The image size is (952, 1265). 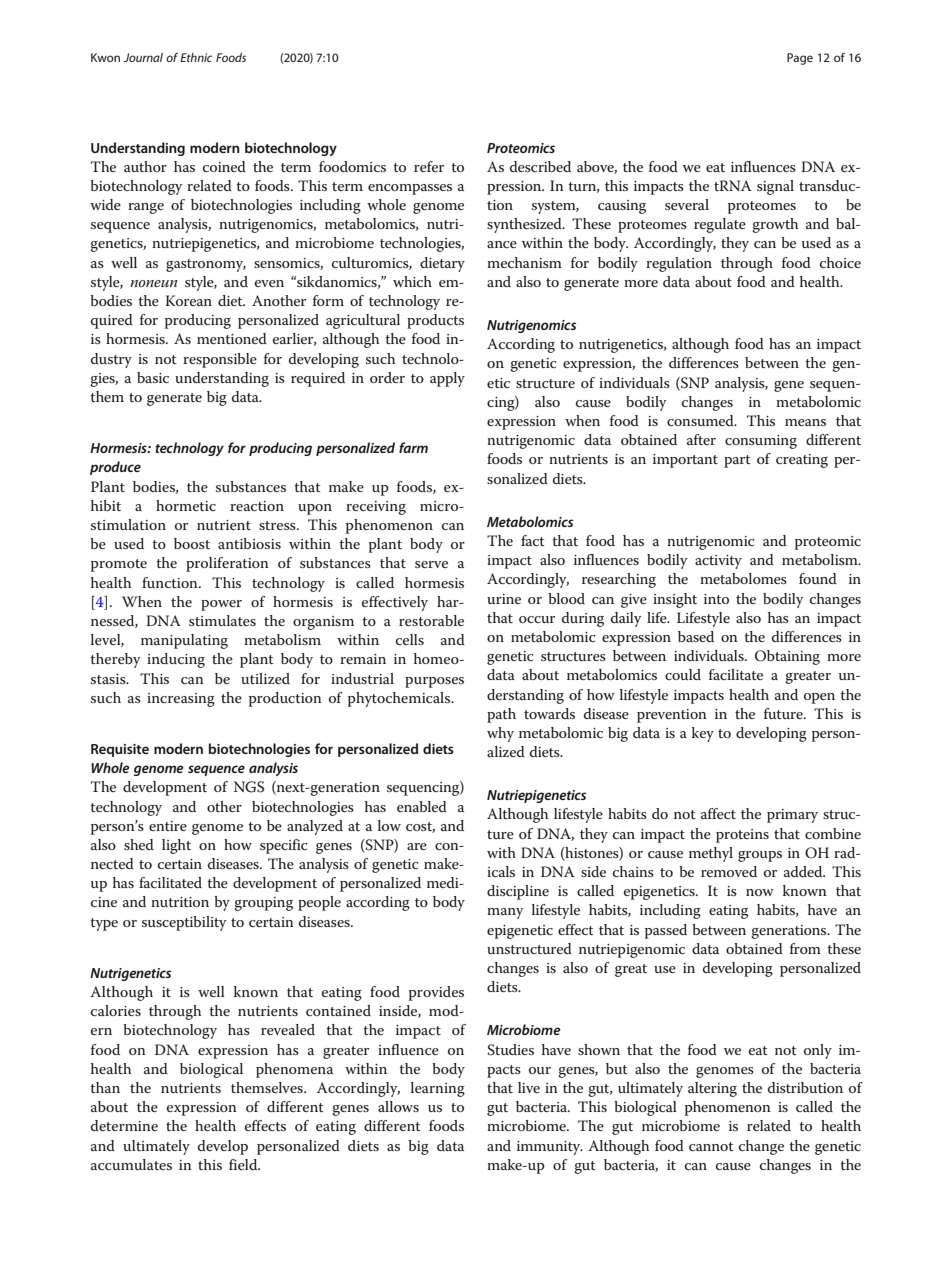 What do you see at coordinates (737, 461) in the screenshot?
I see `part` at bounding box center [737, 461].
